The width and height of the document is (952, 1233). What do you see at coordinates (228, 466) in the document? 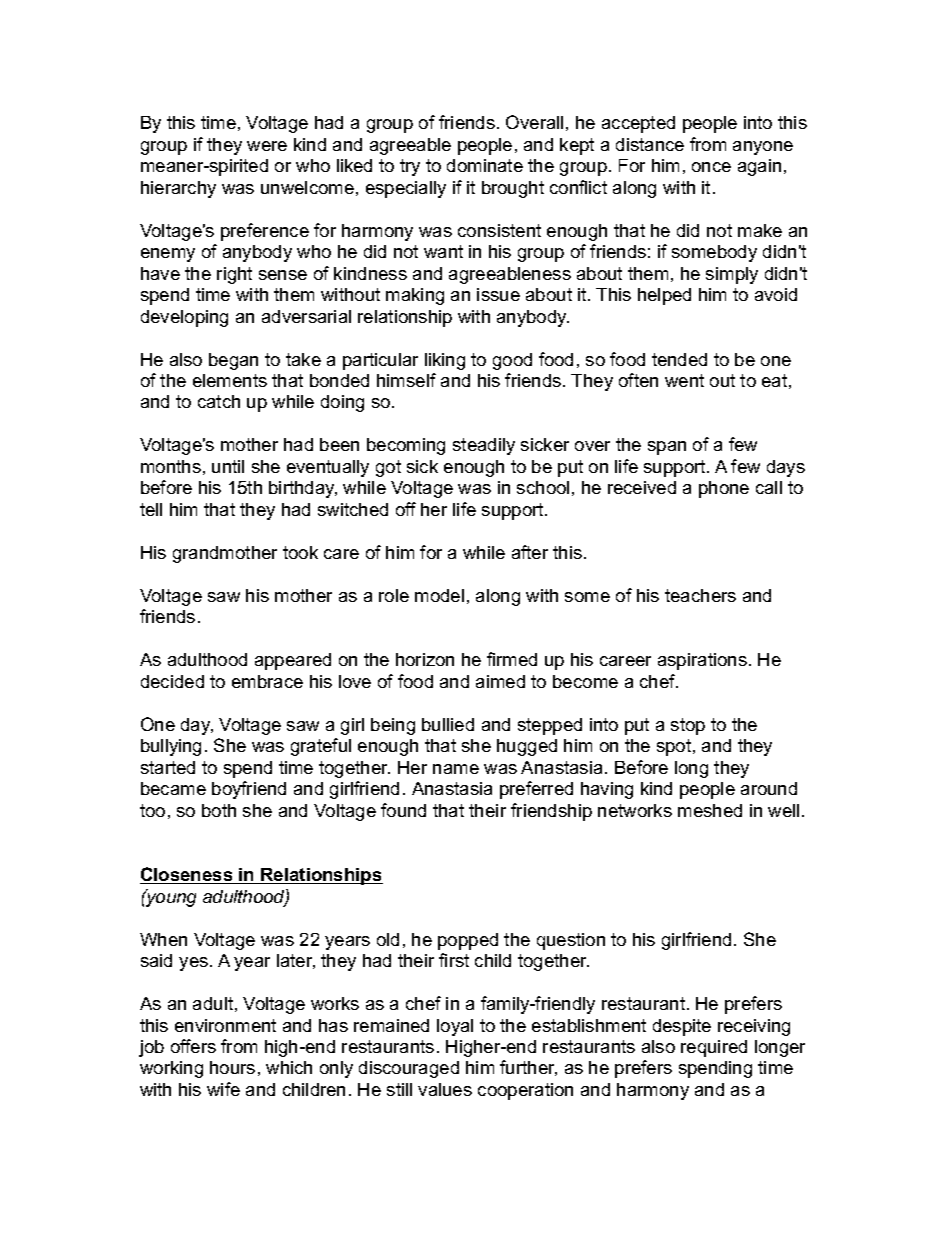
I see `until` at bounding box center [228, 466].
